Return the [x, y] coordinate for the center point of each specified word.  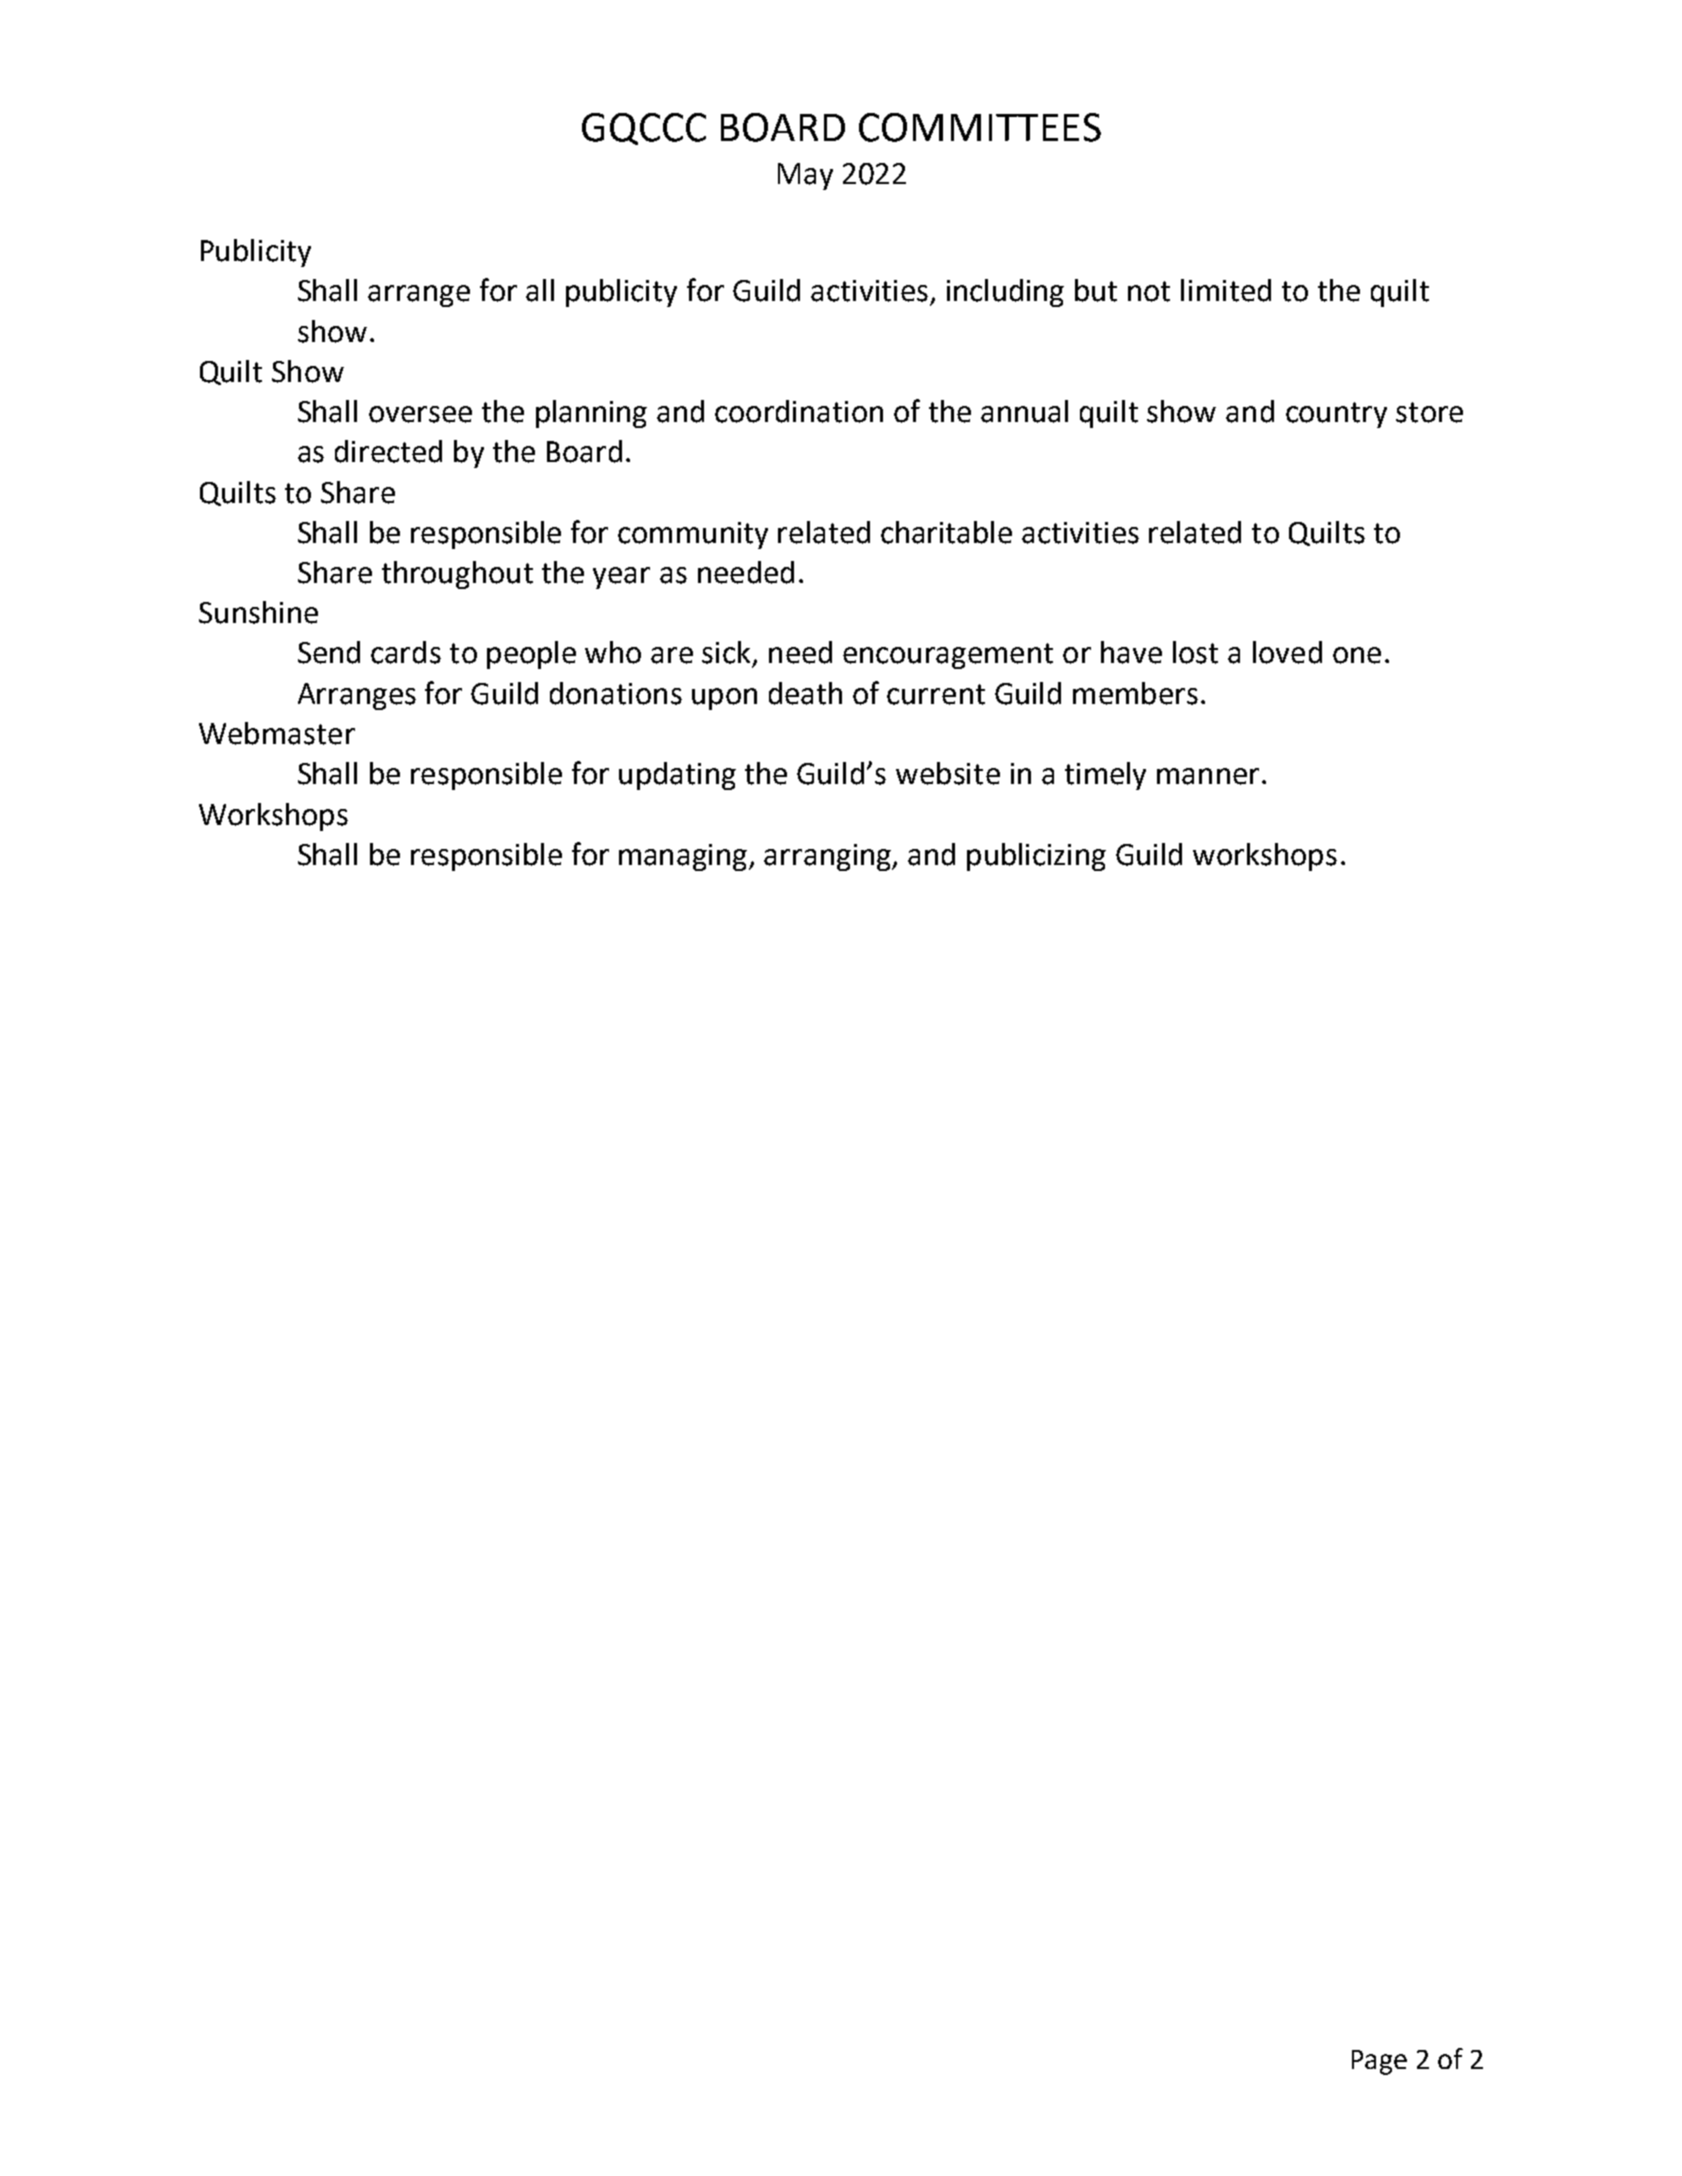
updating [677, 776]
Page [1379, 2062]
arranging [829, 857]
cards [406, 652]
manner [1208, 776]
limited [1226, 290]
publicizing [1036, 857]
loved [1287, 652]
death [805, 693]
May [805, 176]
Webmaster [277, 733]
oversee [420, 414]
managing [684, 857]
